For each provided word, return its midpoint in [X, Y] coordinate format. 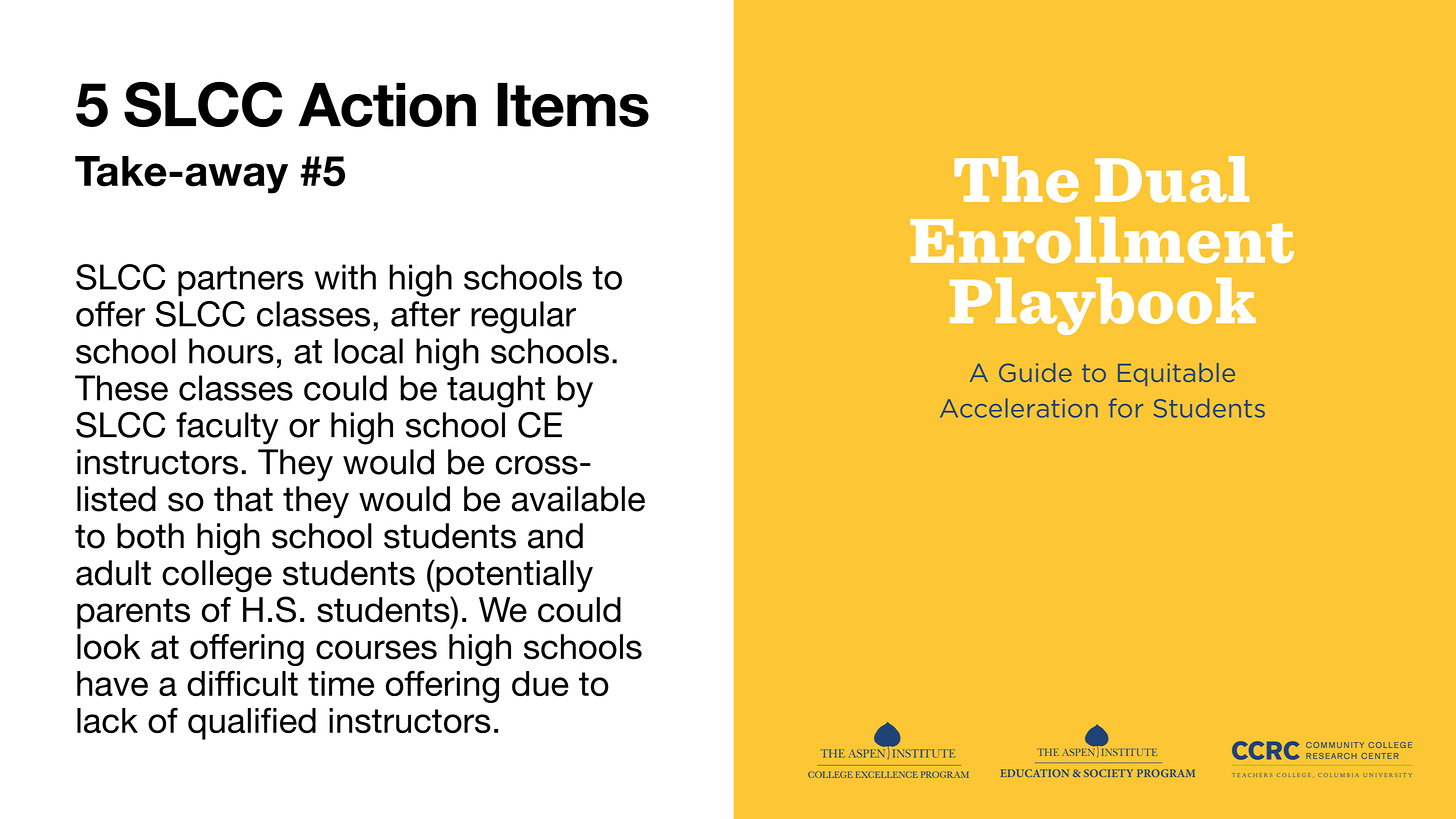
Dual [1172, 179]
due [540, 683]
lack [107, 720]
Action [387, 105]
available [578, 499]
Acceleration [1019, 408]
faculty [227, 428]
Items [573, 105]
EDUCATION [1035, 773]
